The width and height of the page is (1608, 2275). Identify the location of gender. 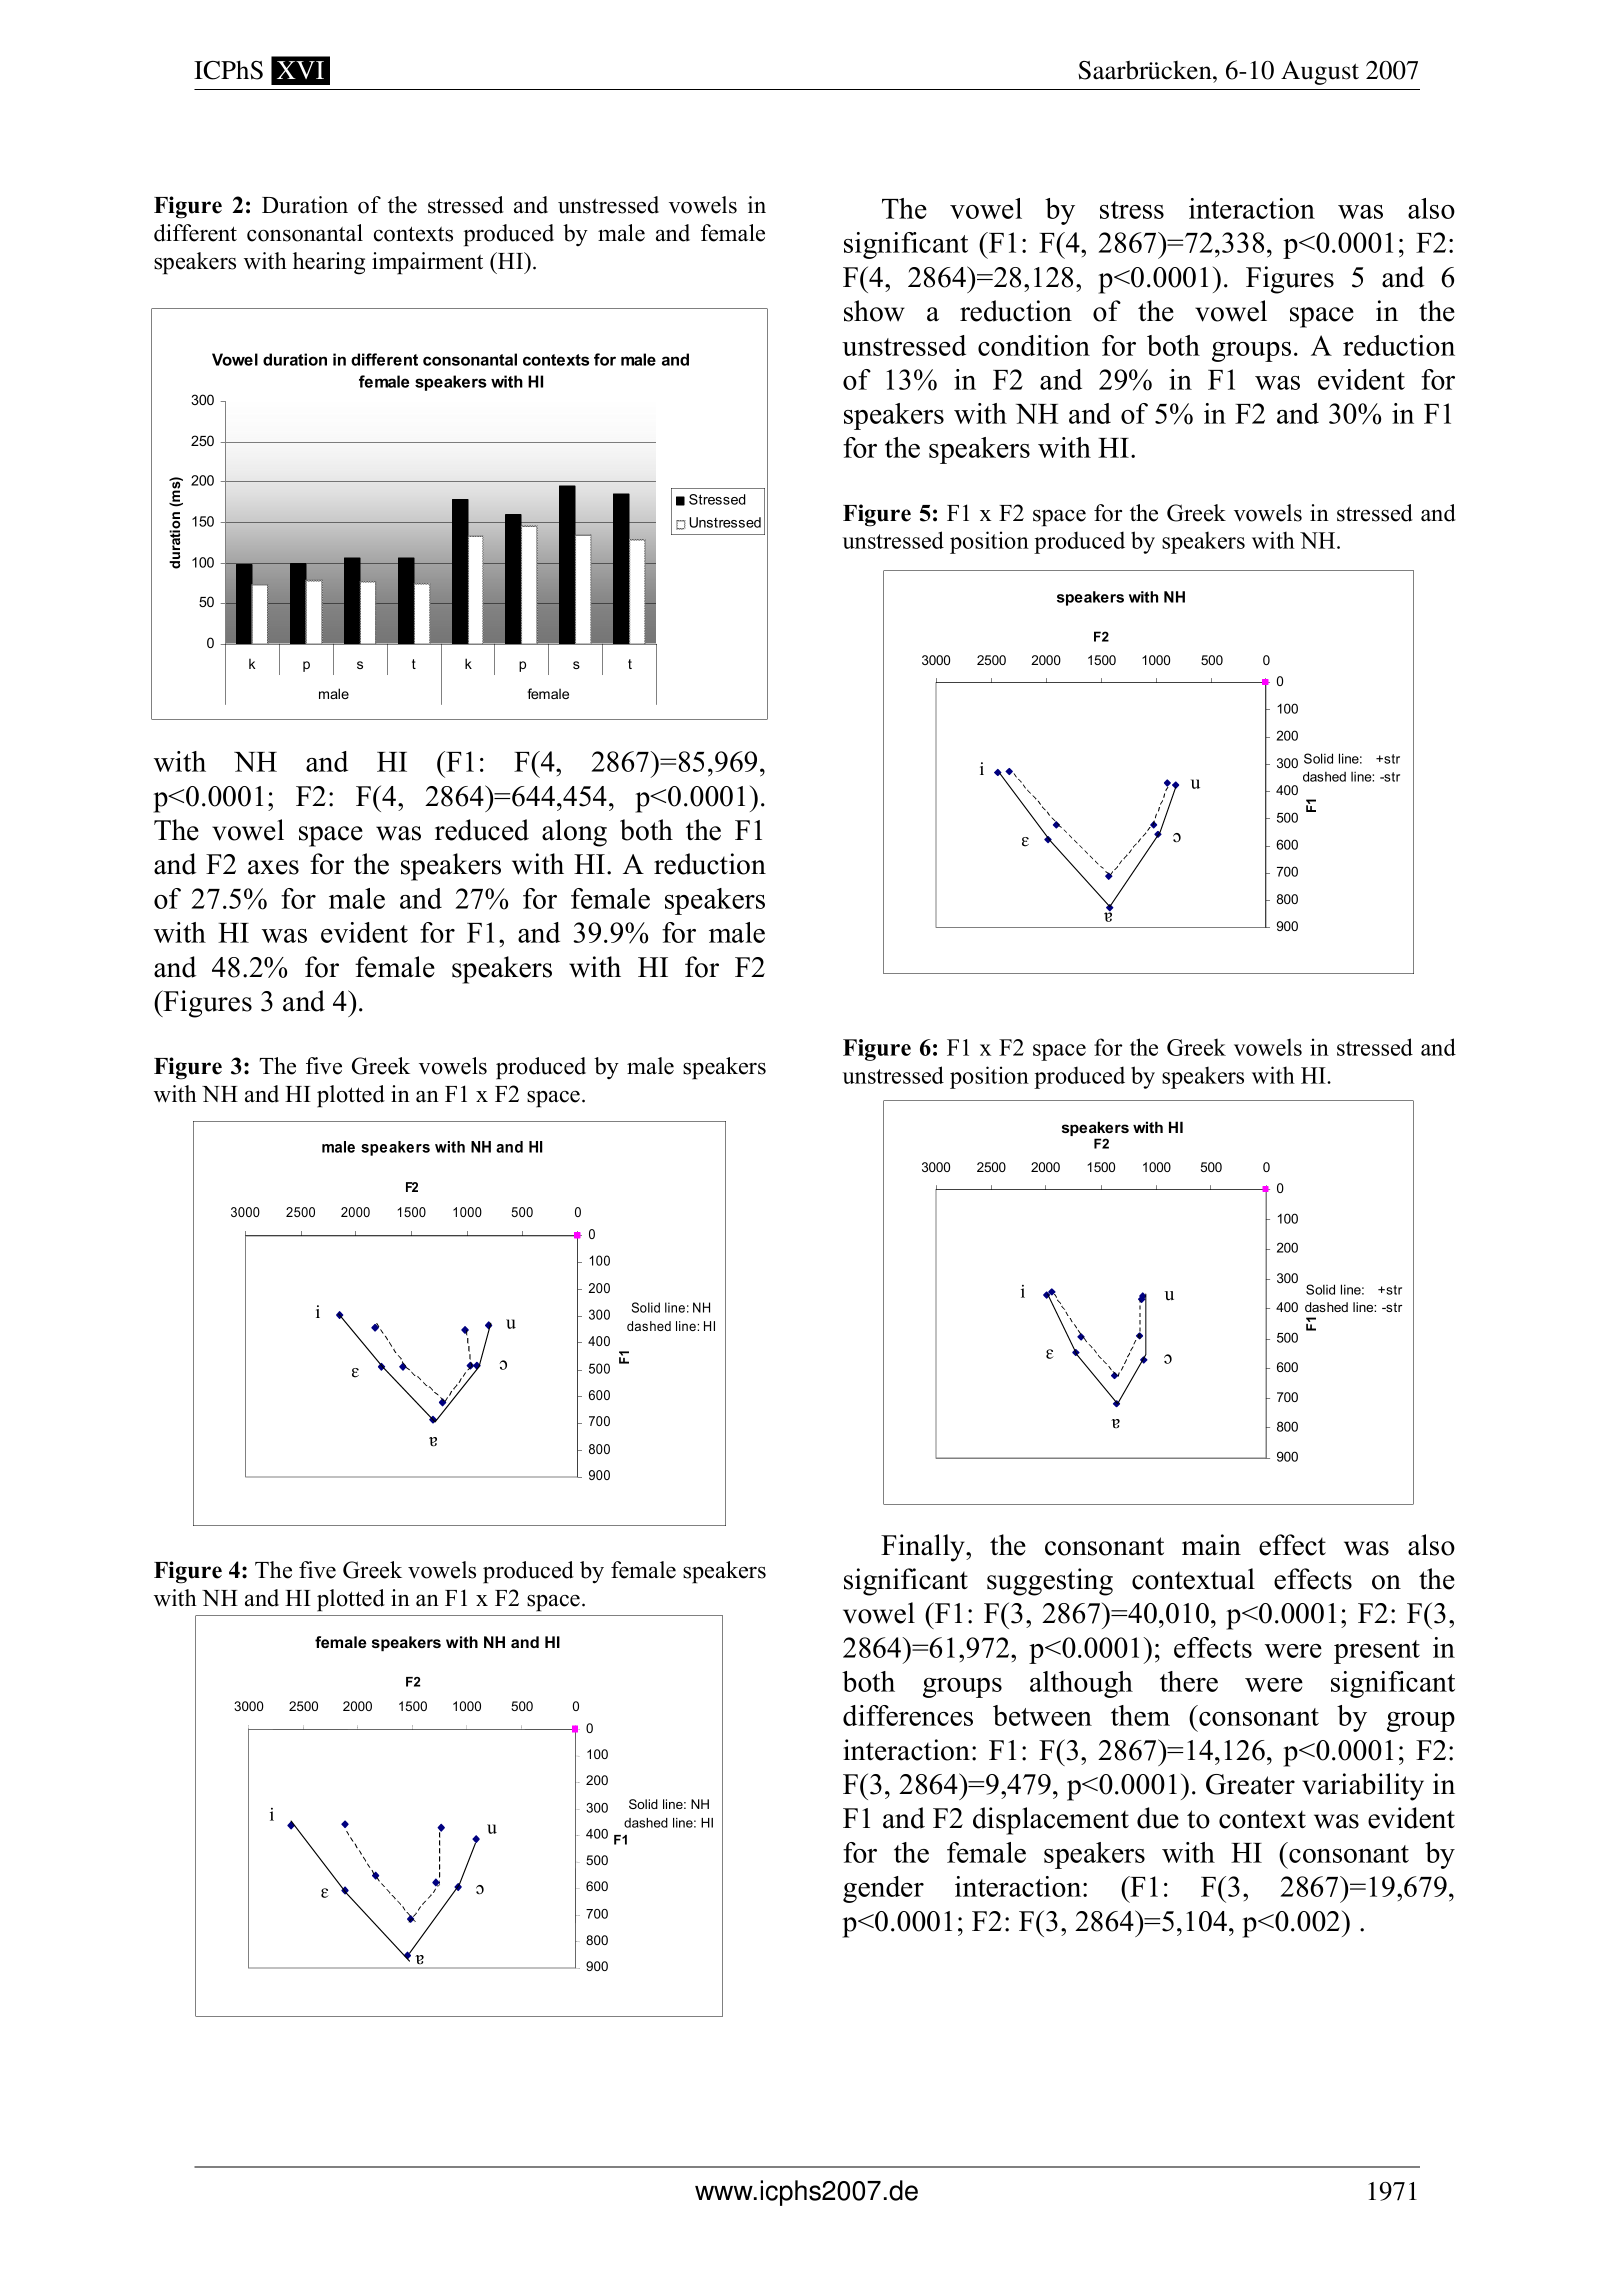
(883, 1889).
